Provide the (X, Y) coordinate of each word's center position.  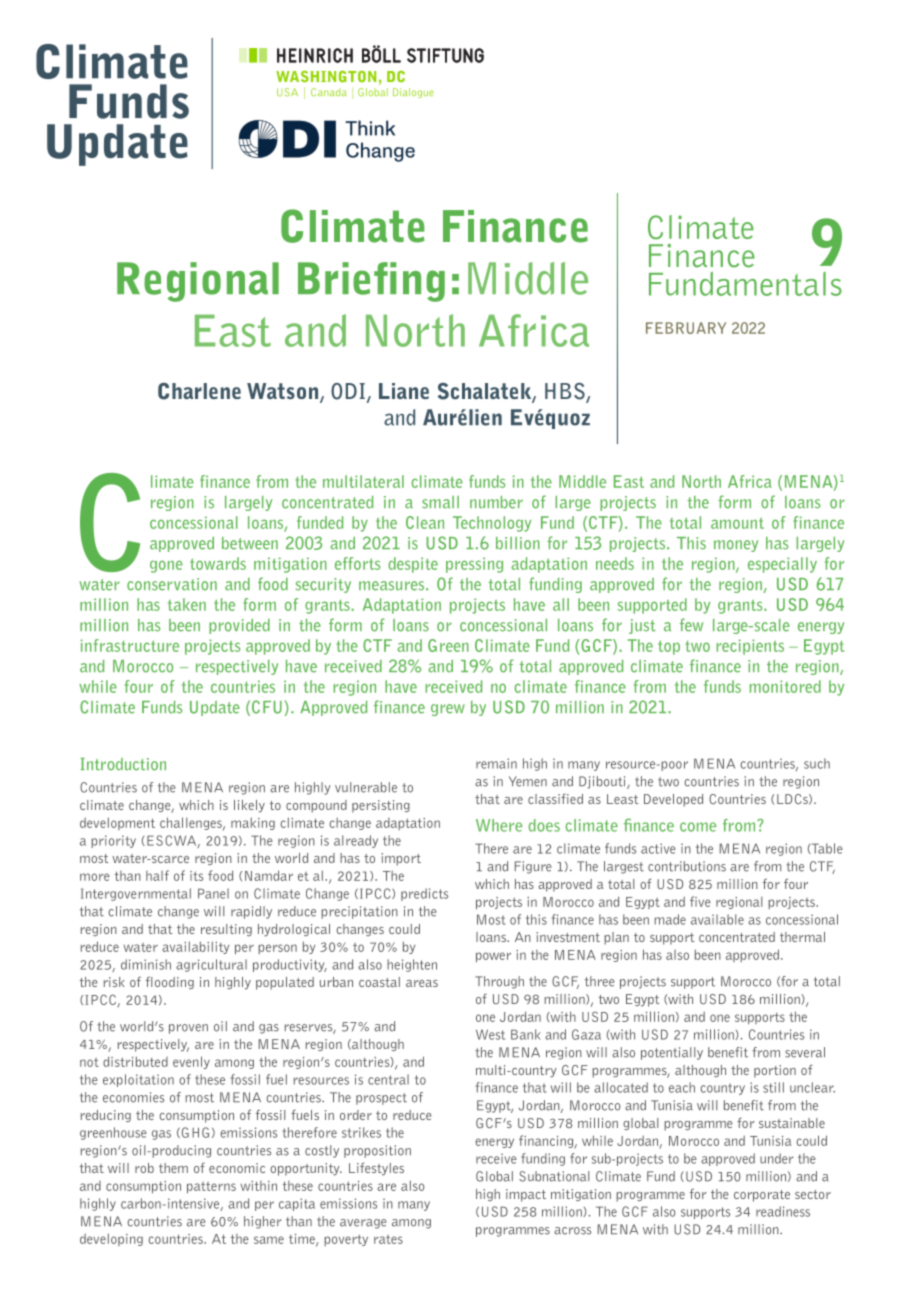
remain (496, 763)
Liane (404, 391)
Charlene (199, 391)
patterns (211, 1188)
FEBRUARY (686, 328)
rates (388, 1239)
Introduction (123, 764)
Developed (673, 800)
